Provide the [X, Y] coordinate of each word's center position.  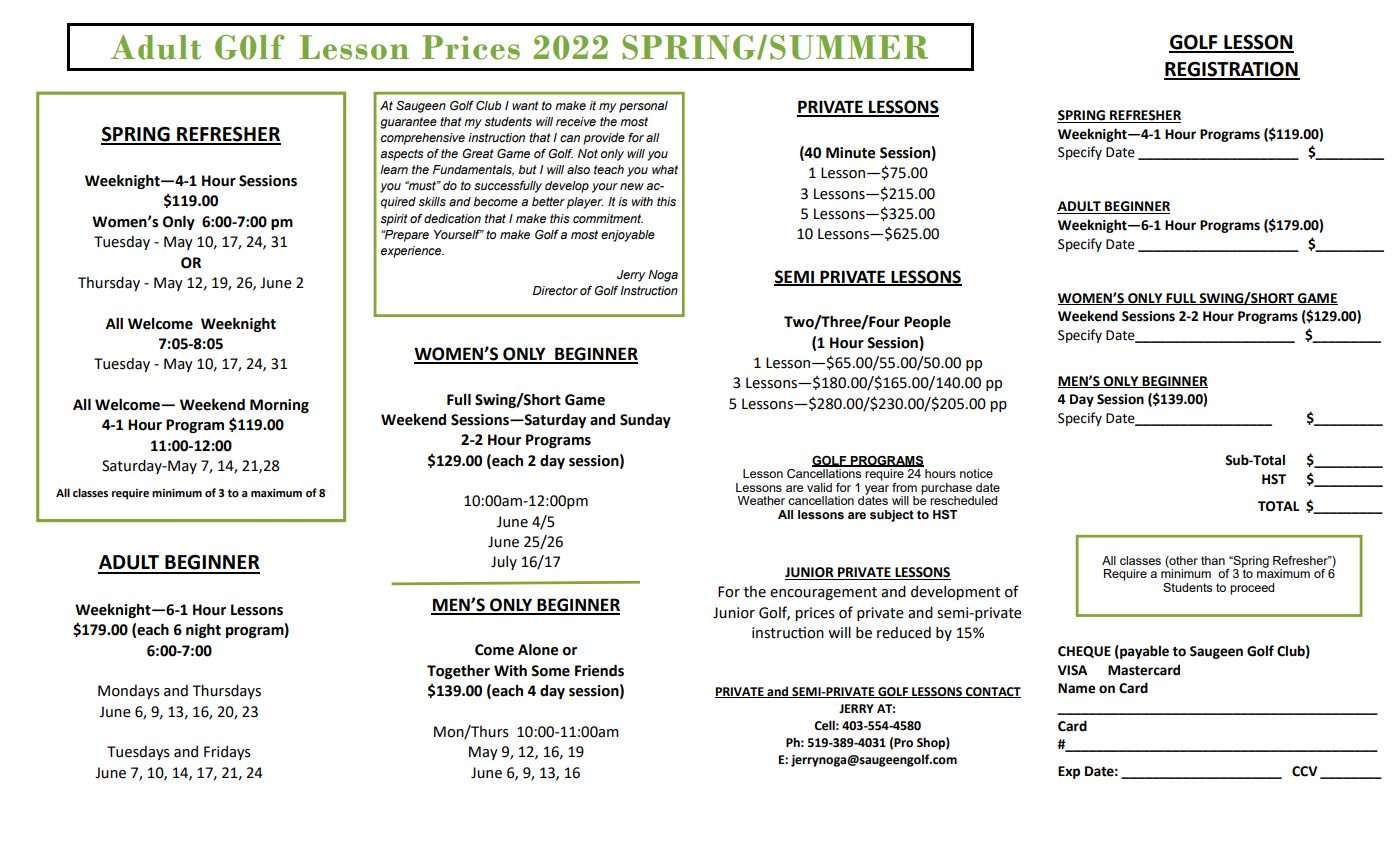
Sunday [645, 420]
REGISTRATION [1232, 70]
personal [643, 107]
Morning [279, 406]
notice [976, 473]
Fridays [227, 753]
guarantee [408, 123]
